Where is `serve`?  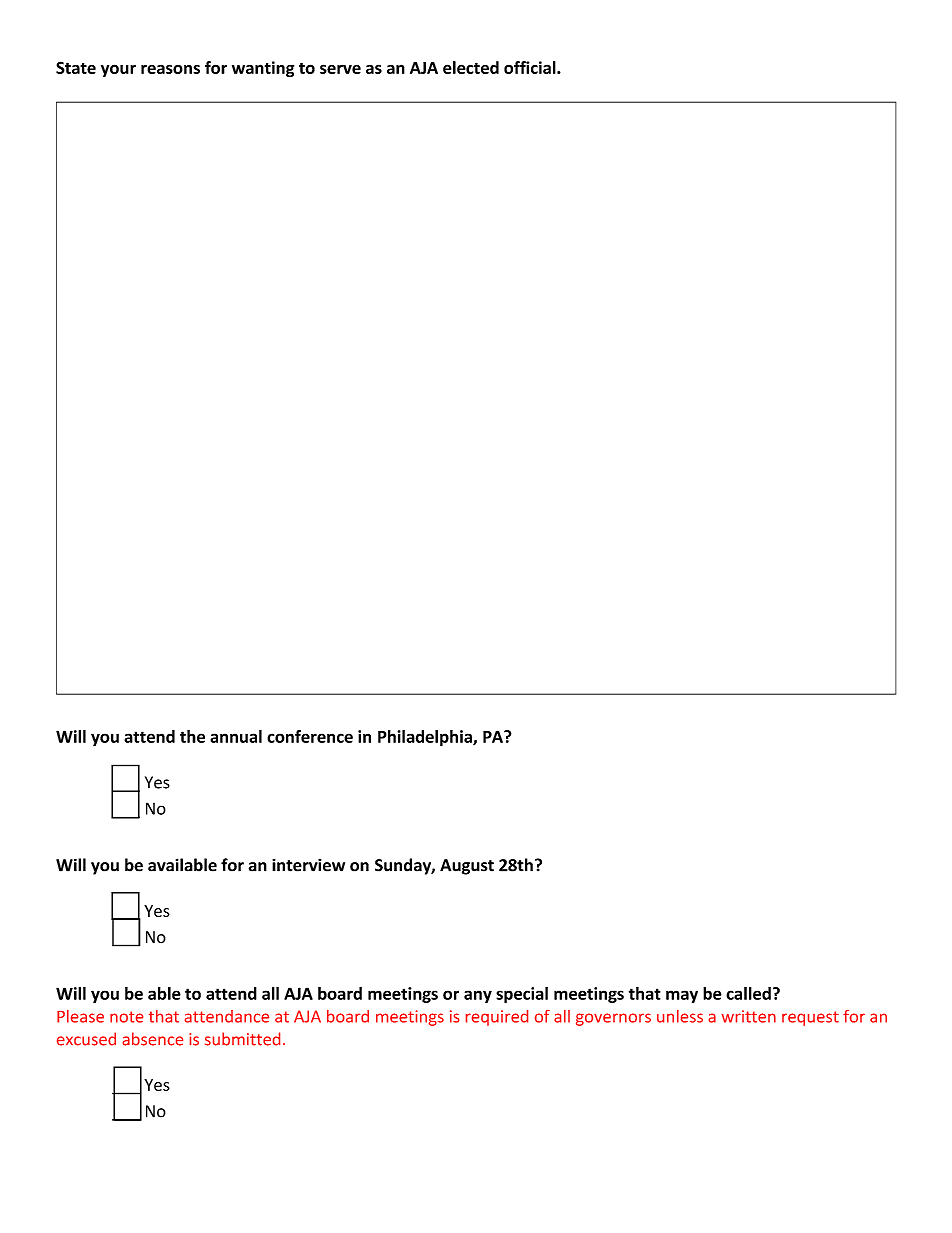
serve is located at coordinates (340, 69).
